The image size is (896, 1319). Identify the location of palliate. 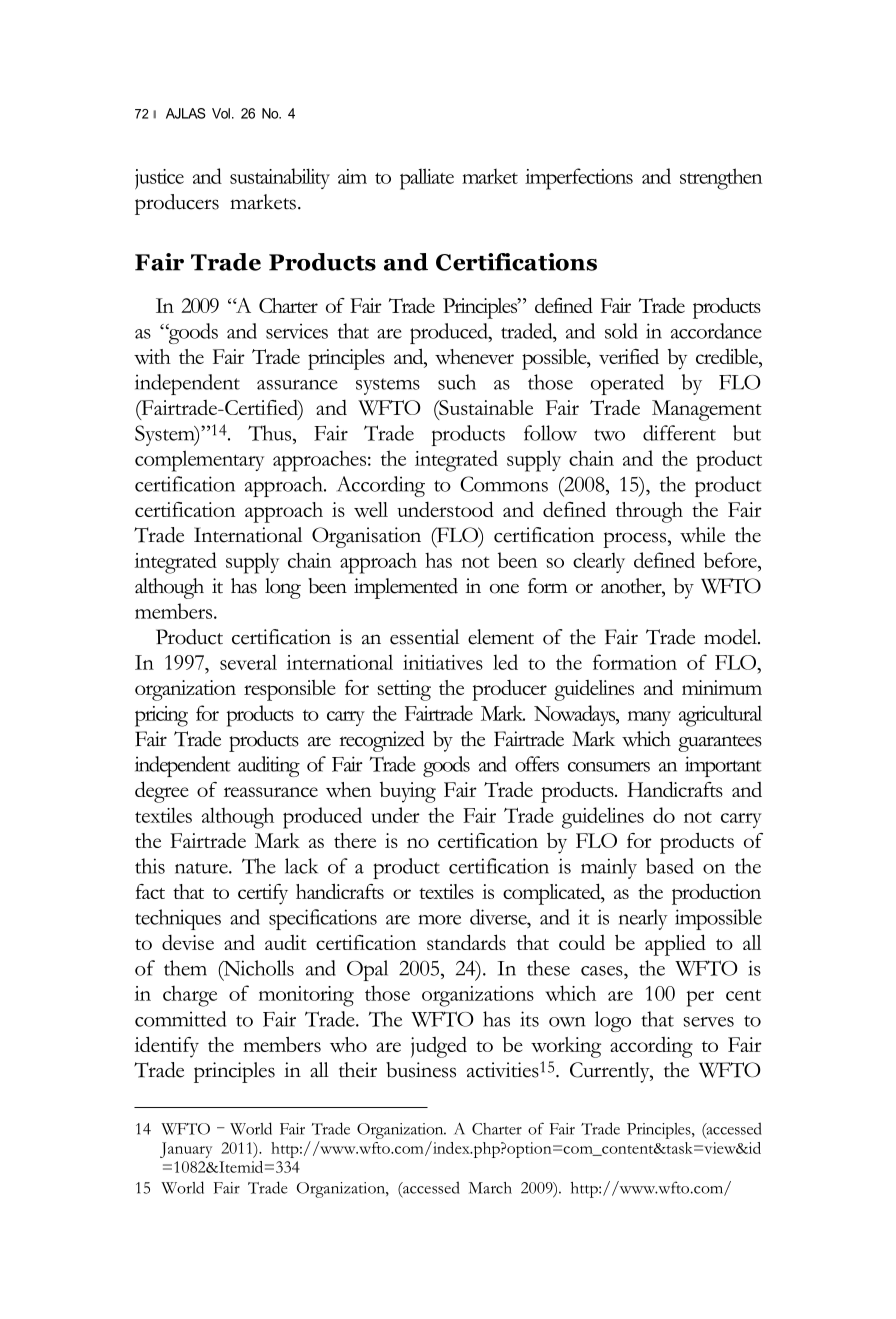
(427, 179).
